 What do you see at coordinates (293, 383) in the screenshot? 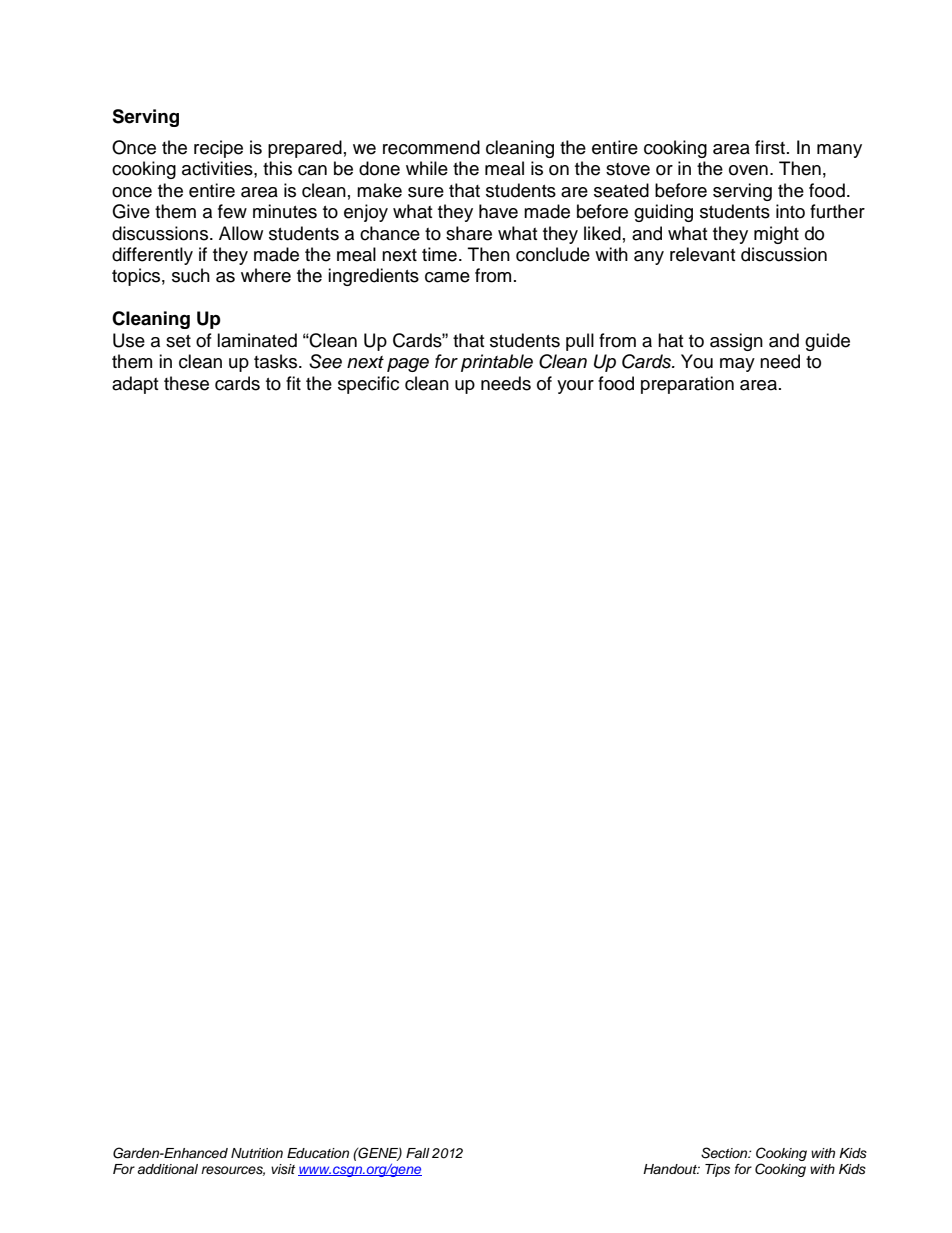
I see `fit` at bounding box center [293, 383].
